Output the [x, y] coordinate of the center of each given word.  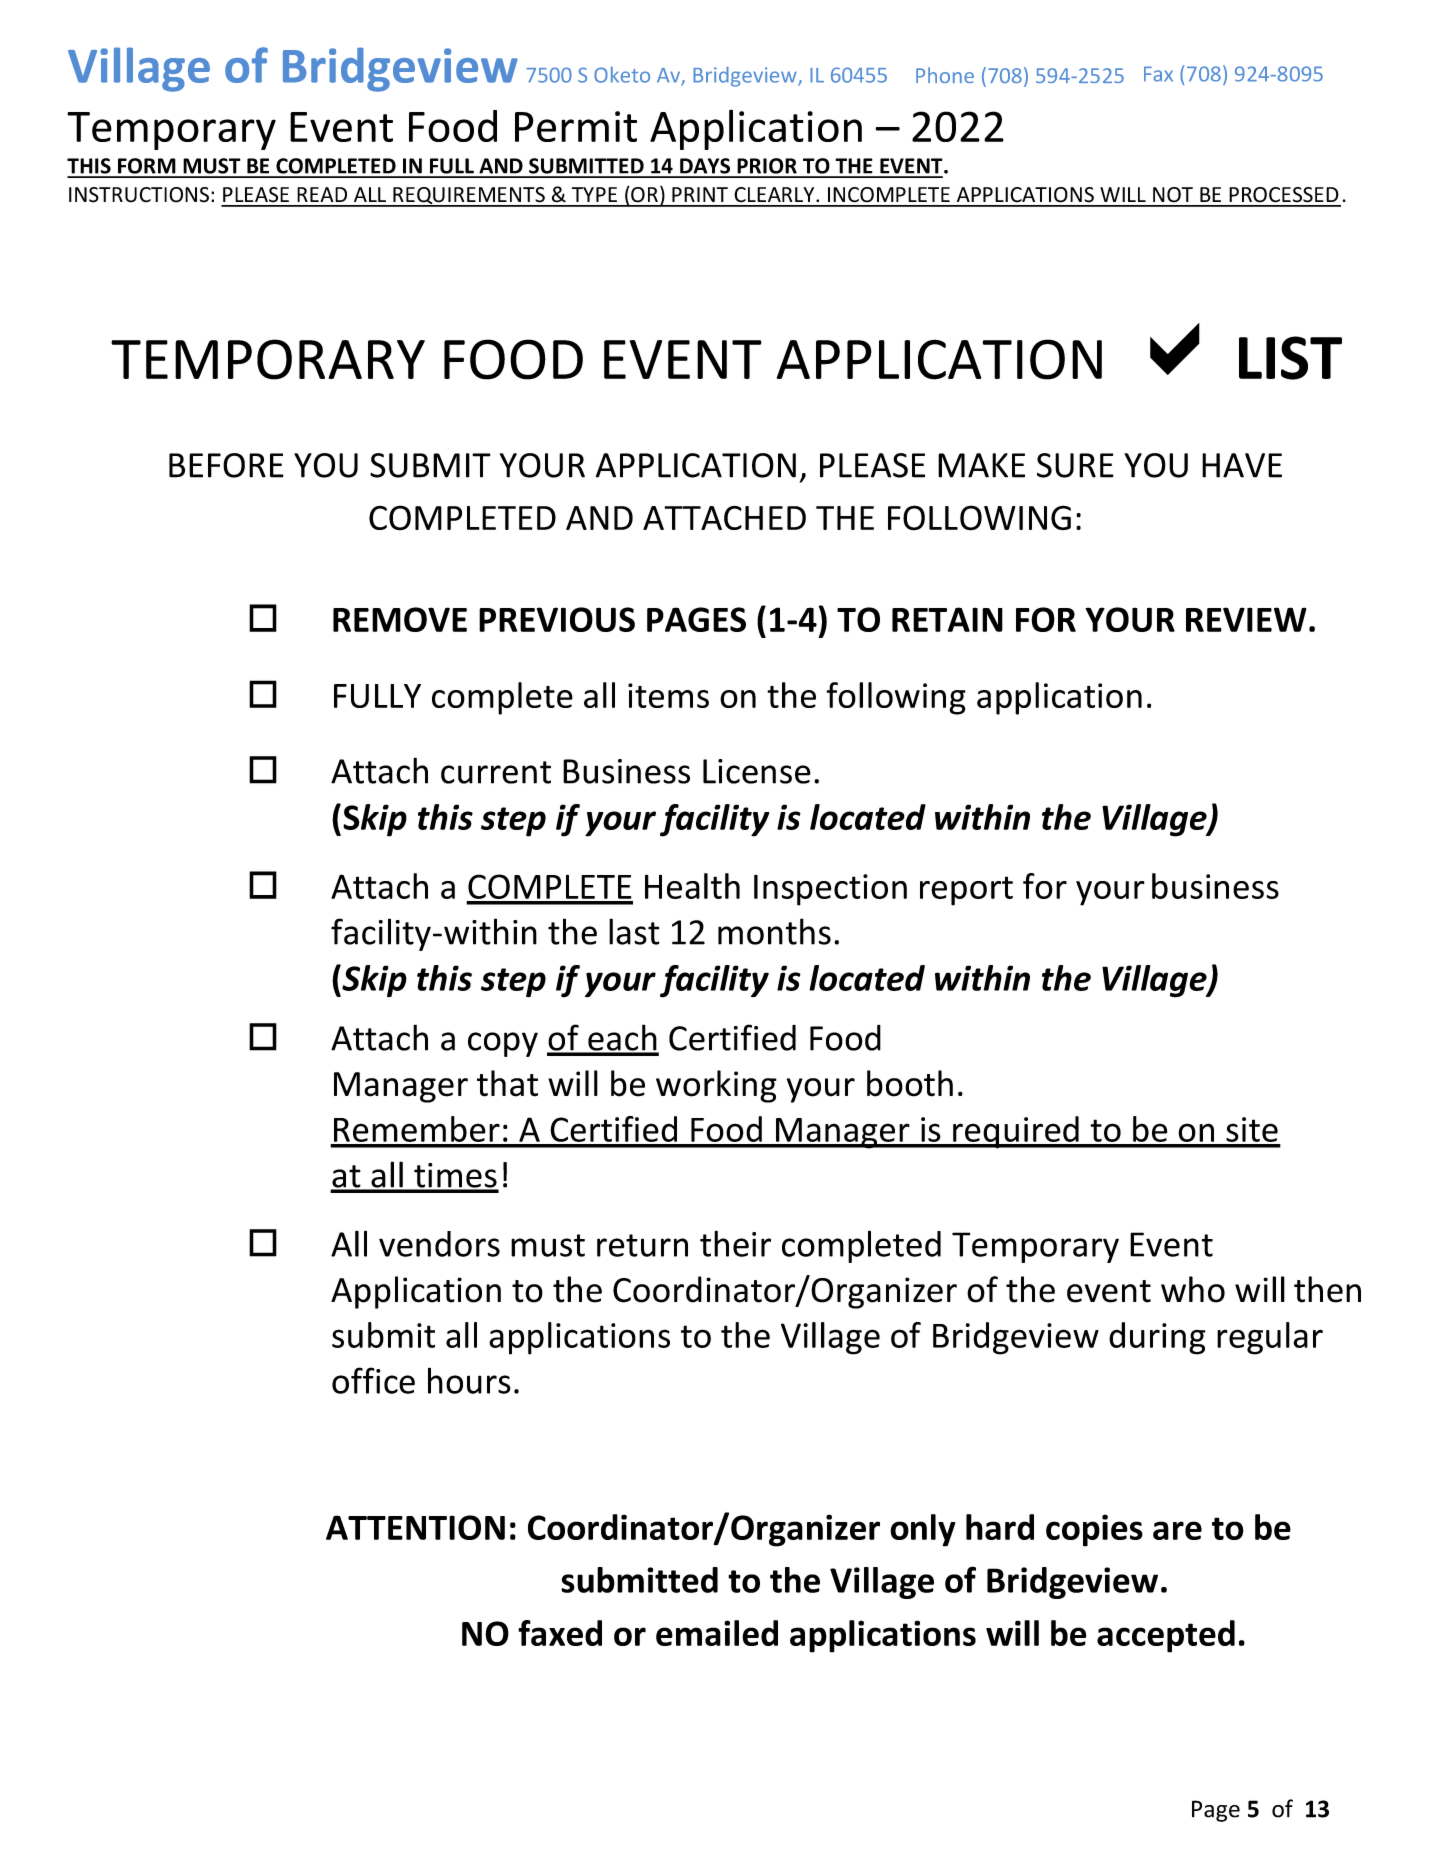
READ [322, 194]
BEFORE [226, 465]
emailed [717, 1633]
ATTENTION [415, 1527]
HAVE [1242, 465]
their [735, 1243]
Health [692, 886]
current [496, 772]
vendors [439, 1244]
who [1193, 1289]
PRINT [700, 194]
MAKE [981, 465]
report [966, 891]
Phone [945, 75]
